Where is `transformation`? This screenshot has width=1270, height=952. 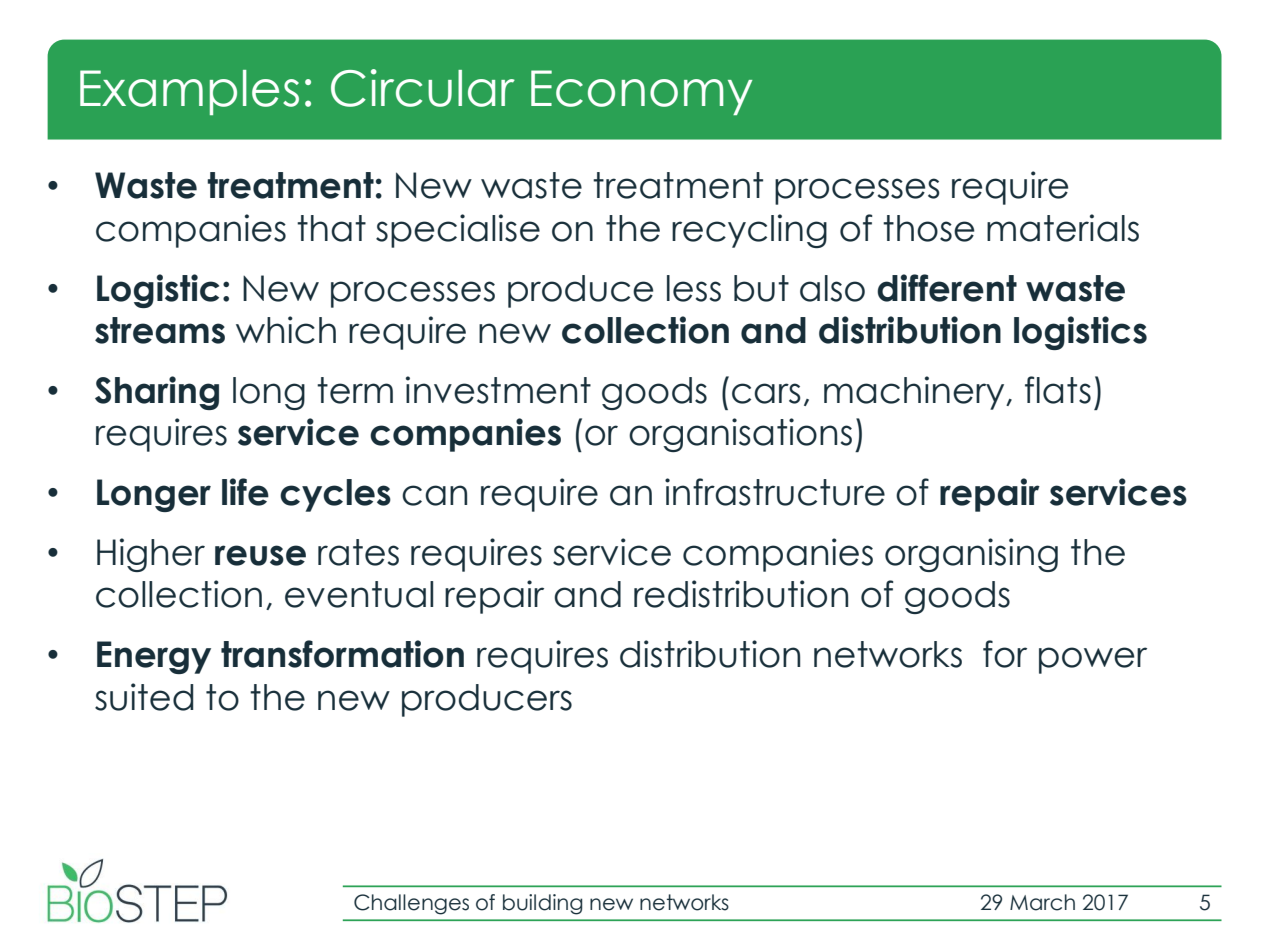
transformation is located at coordinates (342, 654).
